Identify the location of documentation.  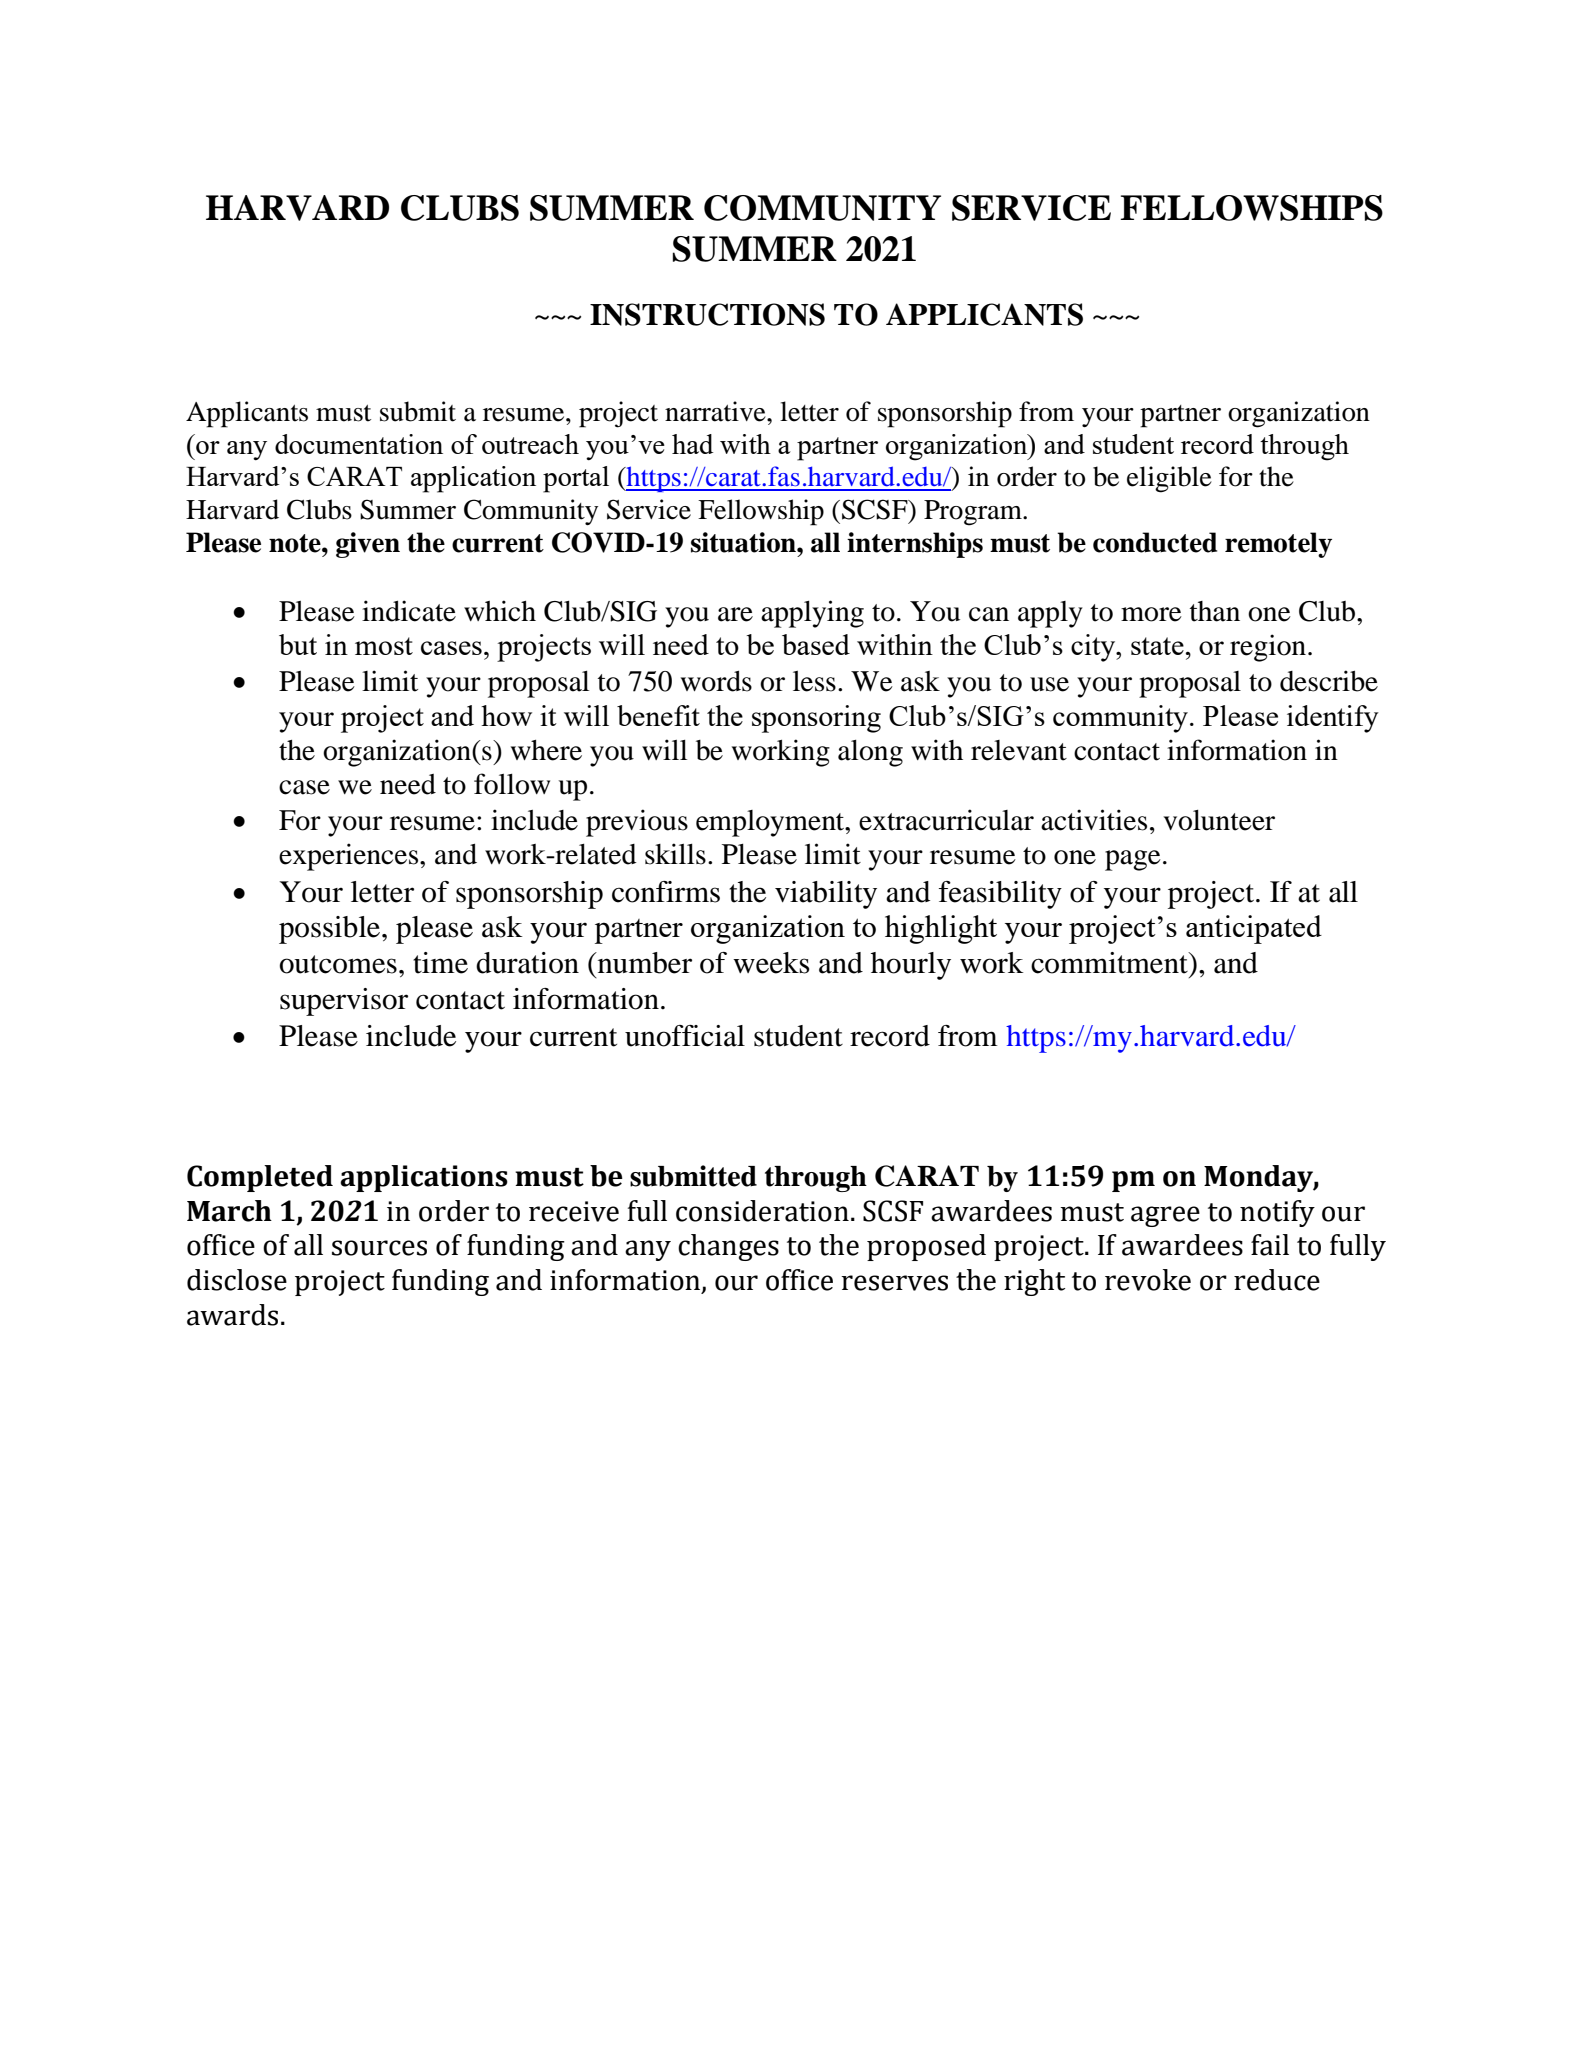
(359, 444).
